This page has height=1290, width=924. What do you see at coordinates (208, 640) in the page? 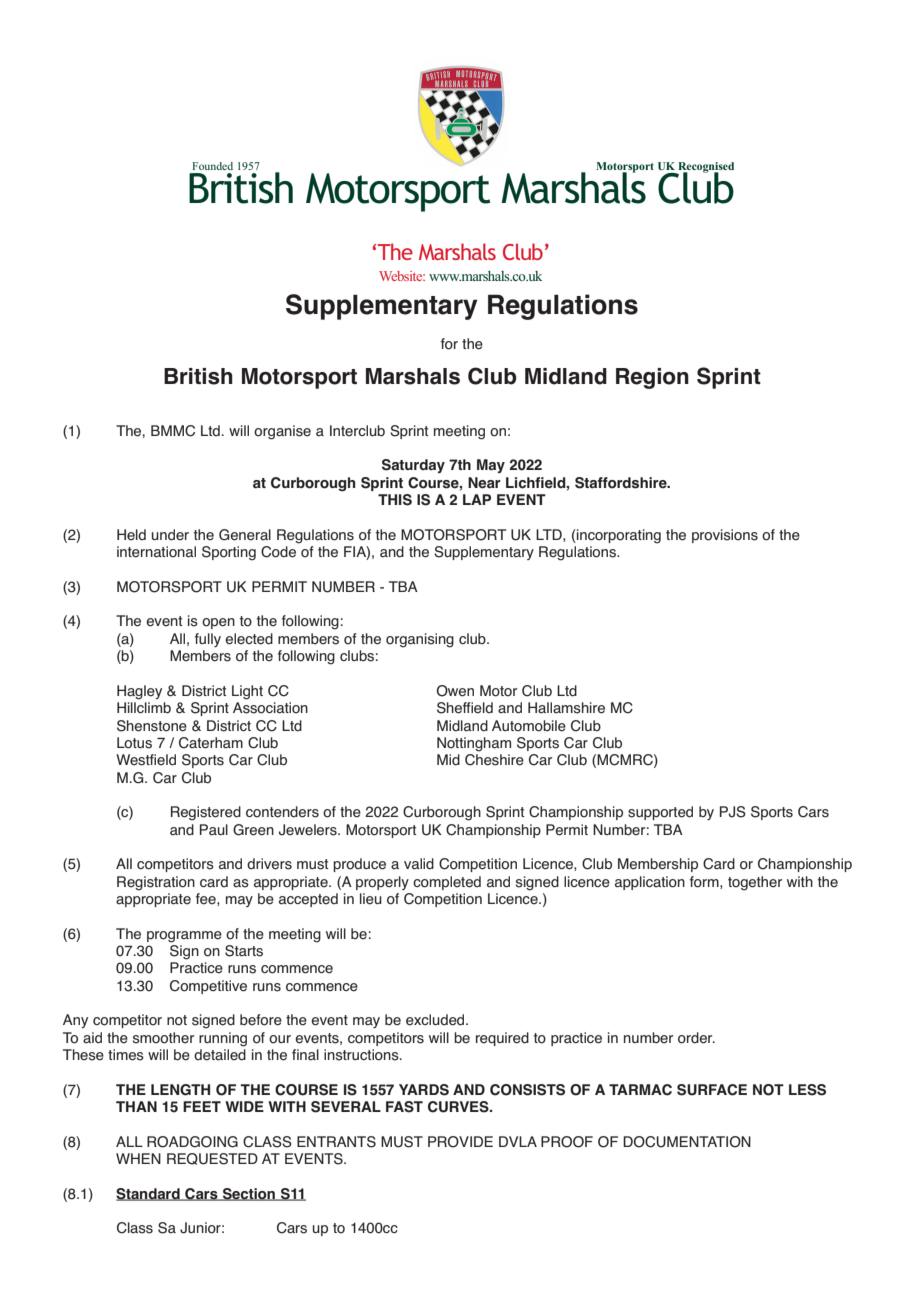
I see `fully` at bounding box center [208, 640].
